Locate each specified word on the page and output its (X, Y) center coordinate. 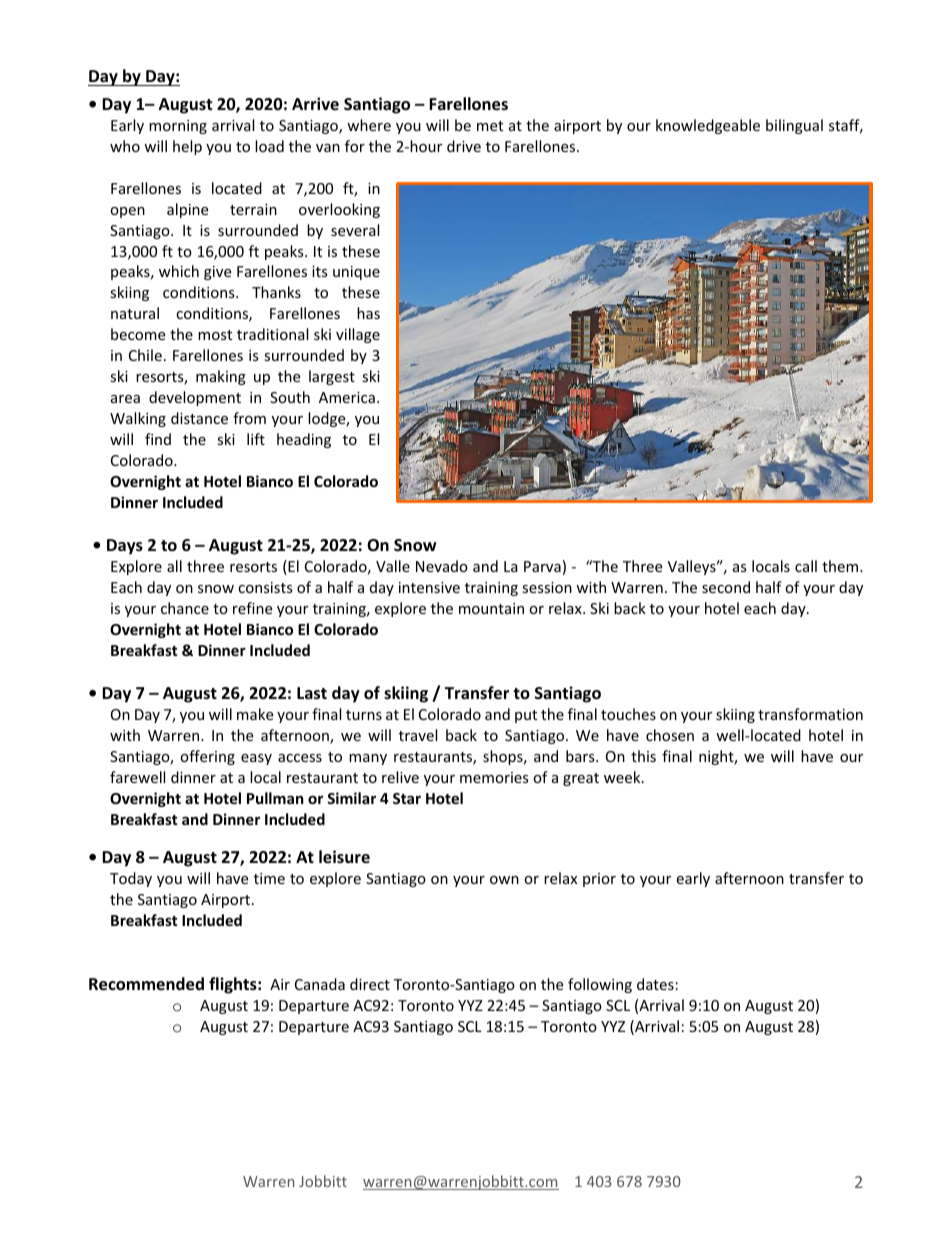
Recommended (146, 984)
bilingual (794, 126)
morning (178, 127)
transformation (810, 714)
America (347, 397)
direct (370, 984)
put (526, 716)
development (195, 398)
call (806, 566)
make (255, 714)
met (490, 126)
